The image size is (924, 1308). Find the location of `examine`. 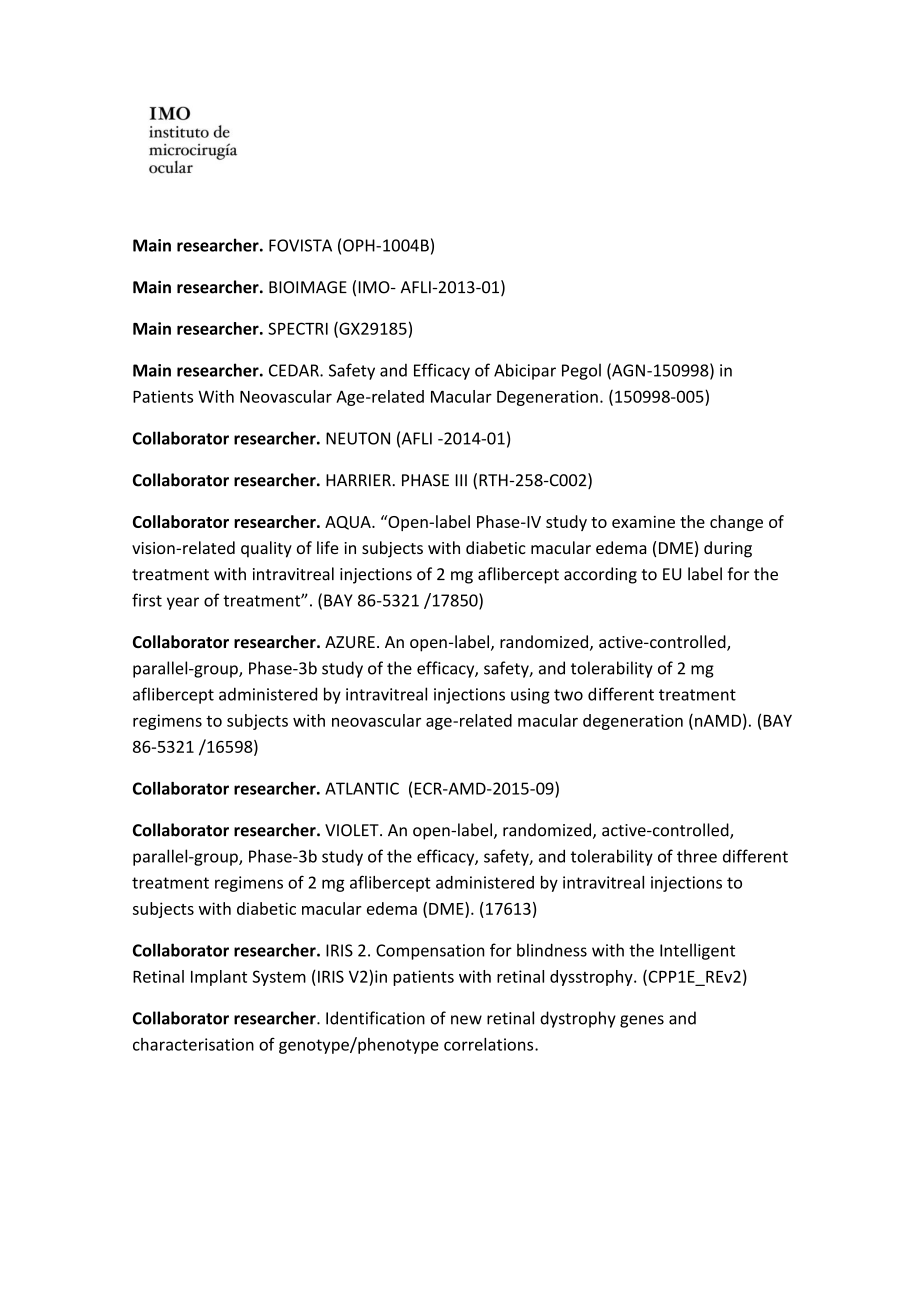

examine is located at coordinates (643, 522).
